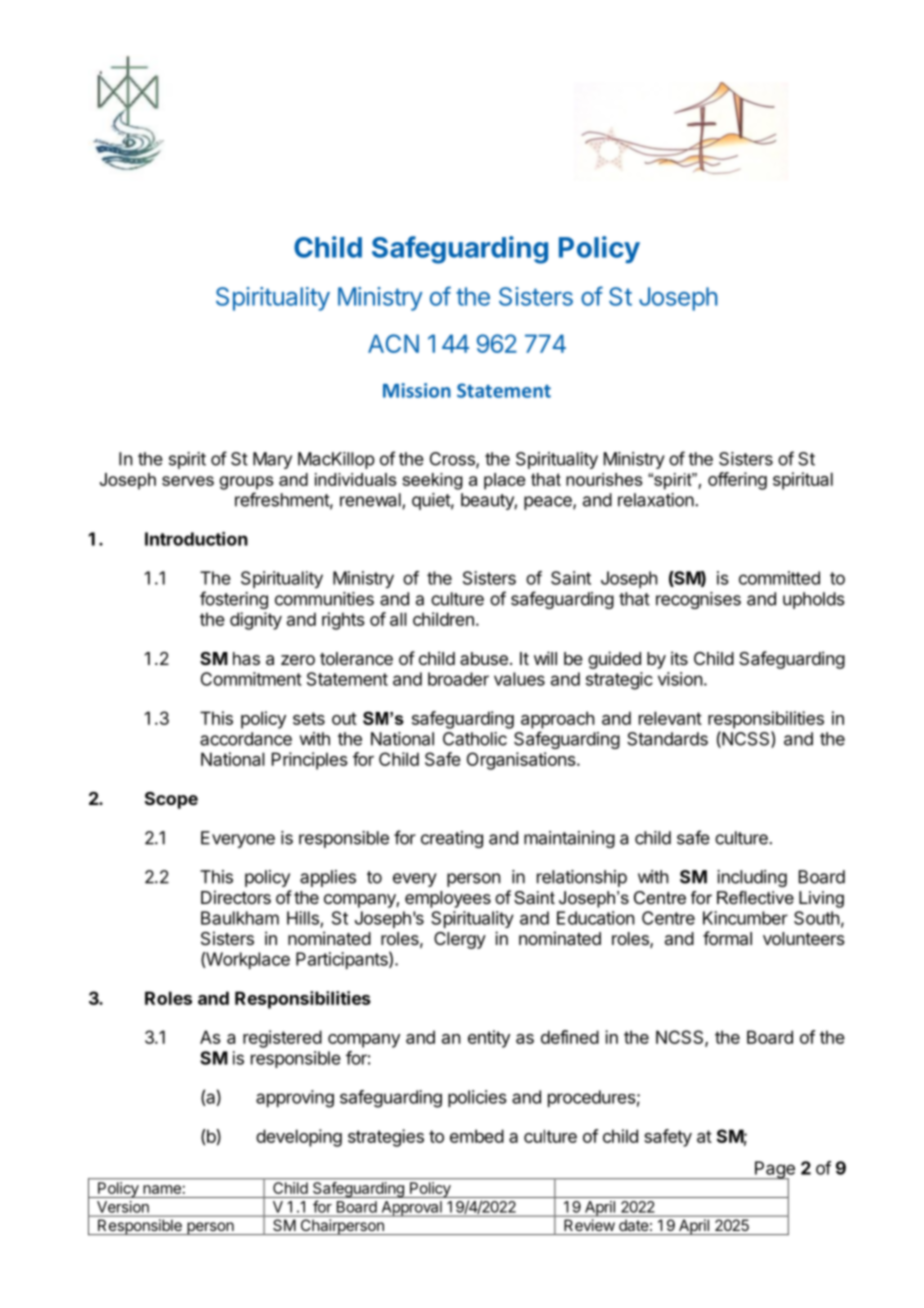  I want to click on embed, so click(477, 1136).
